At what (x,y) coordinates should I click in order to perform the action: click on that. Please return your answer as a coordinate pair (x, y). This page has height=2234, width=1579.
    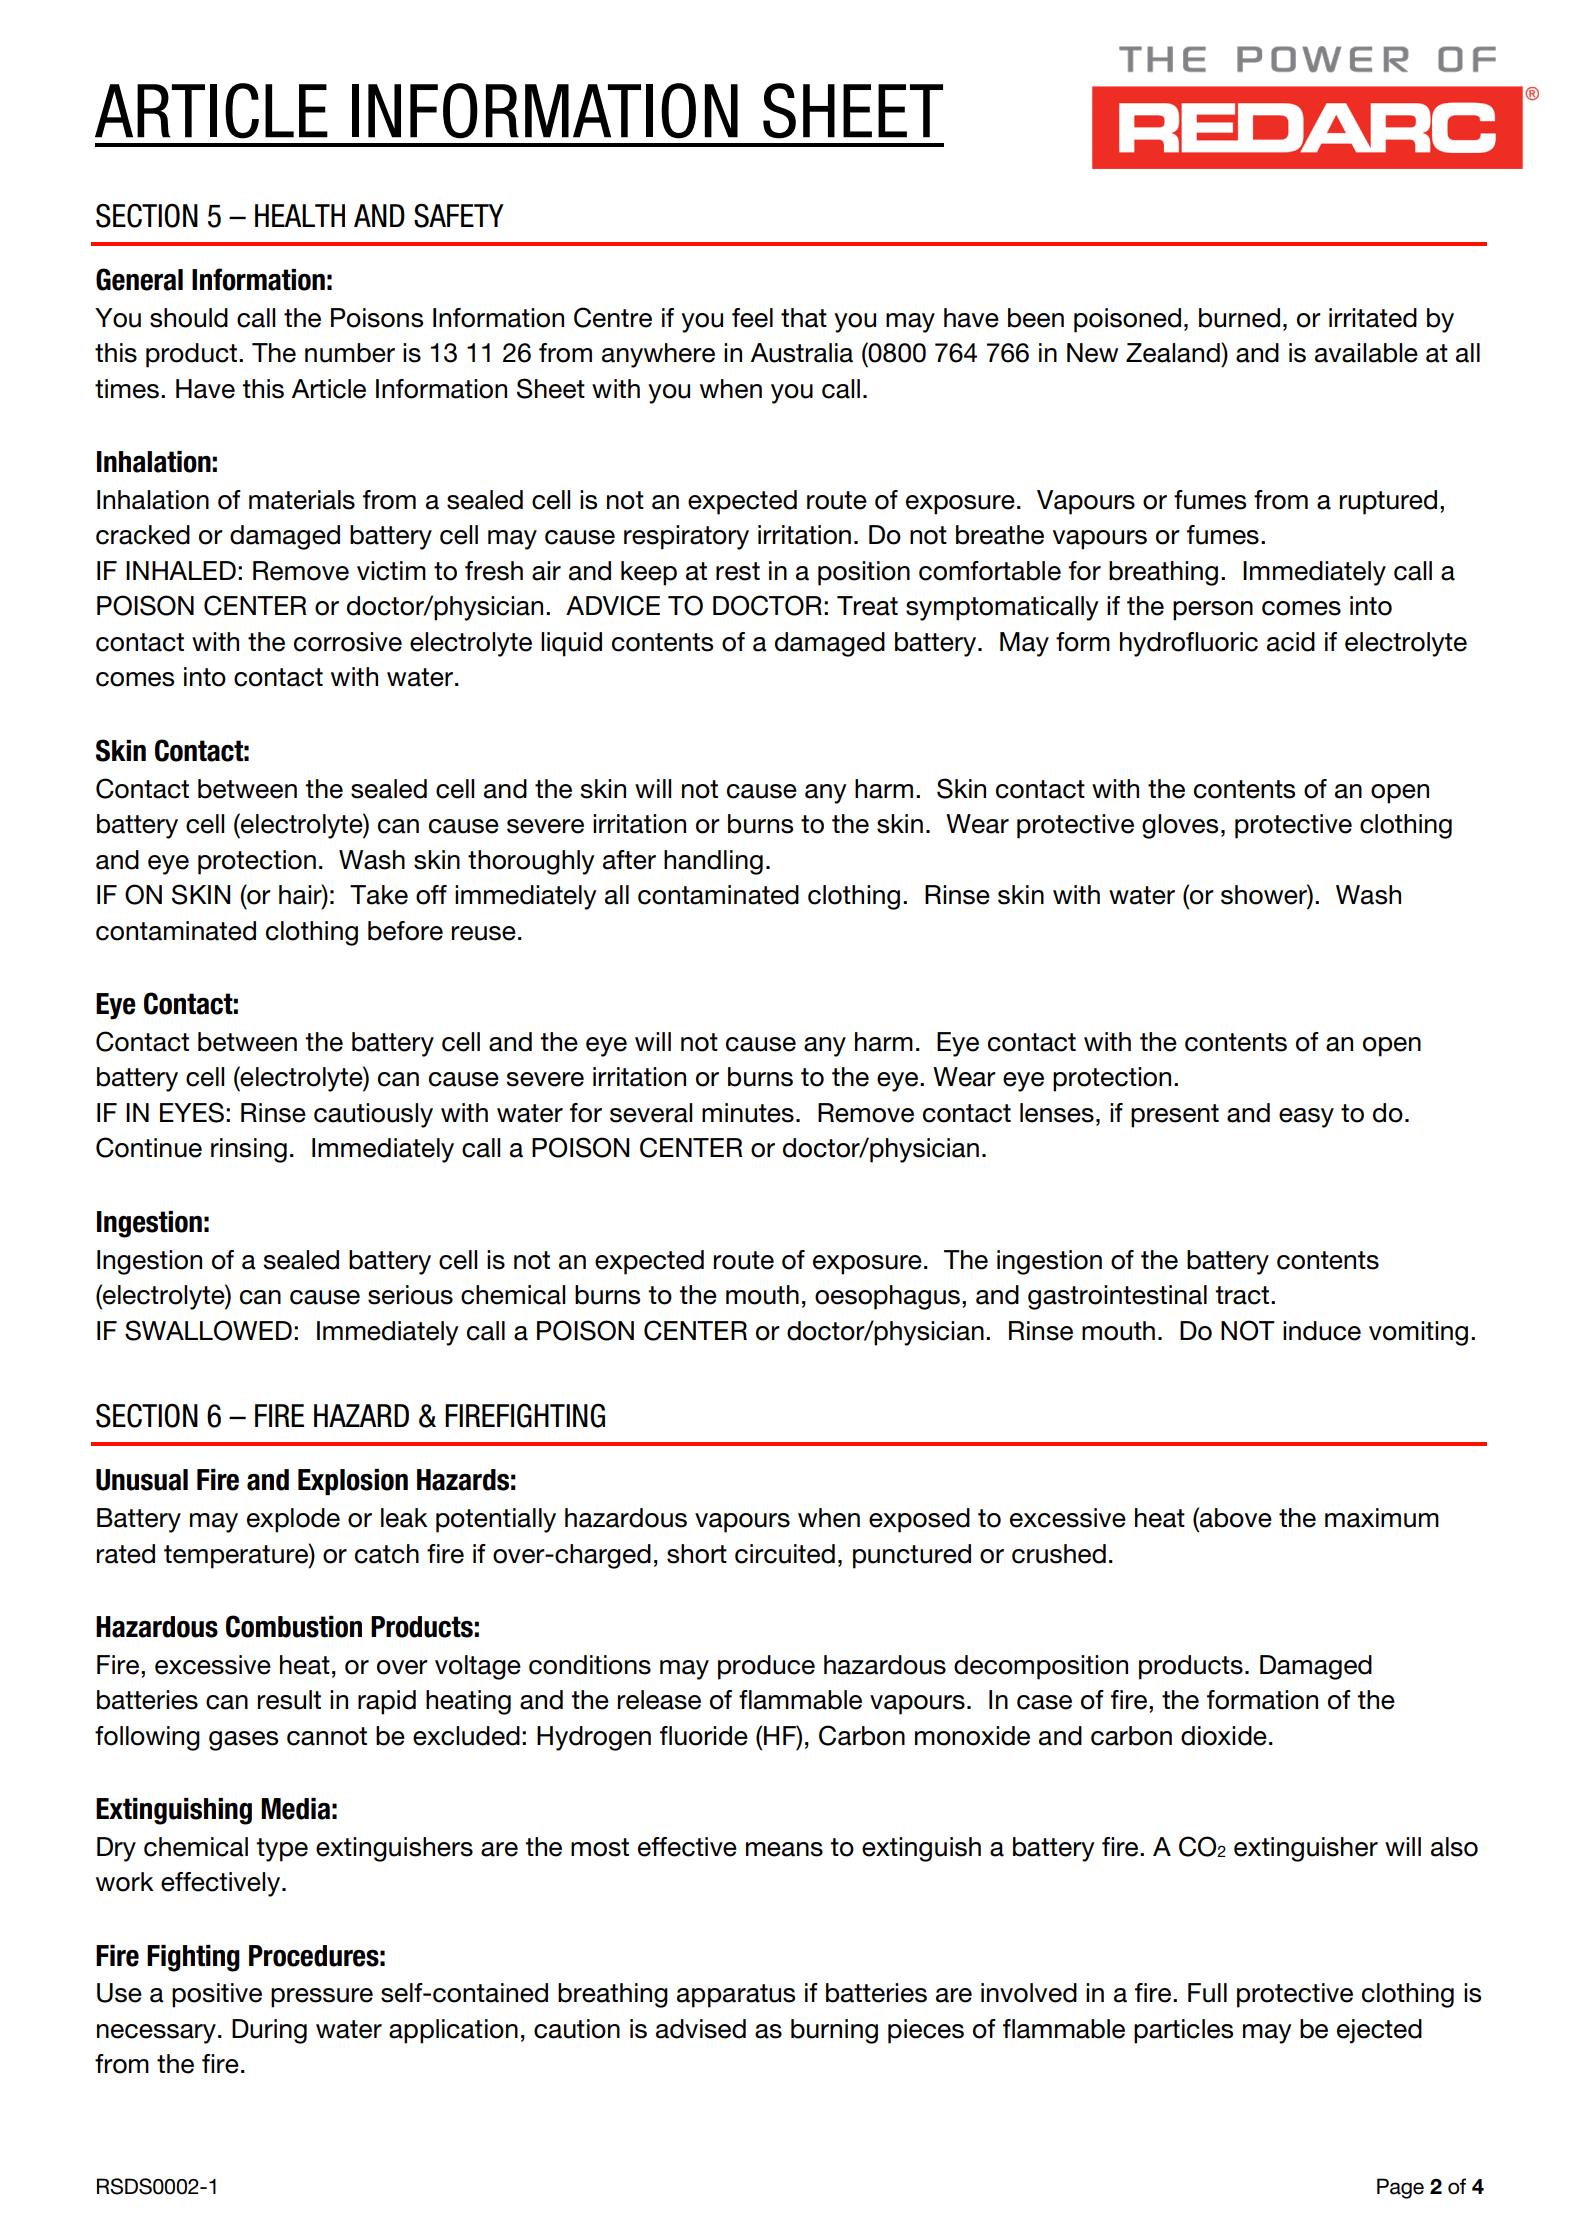
    Looking at the image, I should click on (804, 318).
